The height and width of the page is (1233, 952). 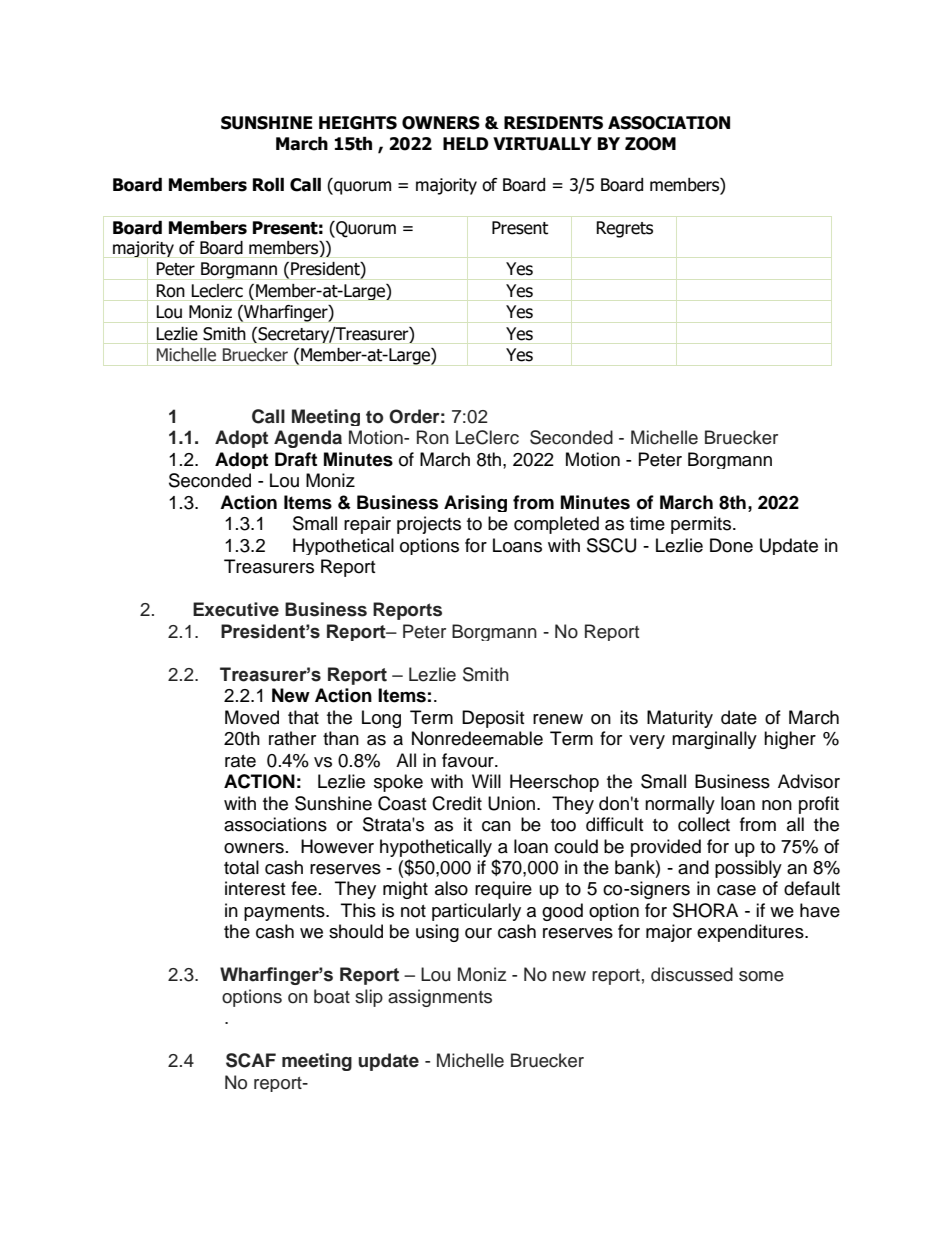 What do you see at coordinates (650, 144) in the page?
I see `ZOOM` at bounding box center [650, 144].
